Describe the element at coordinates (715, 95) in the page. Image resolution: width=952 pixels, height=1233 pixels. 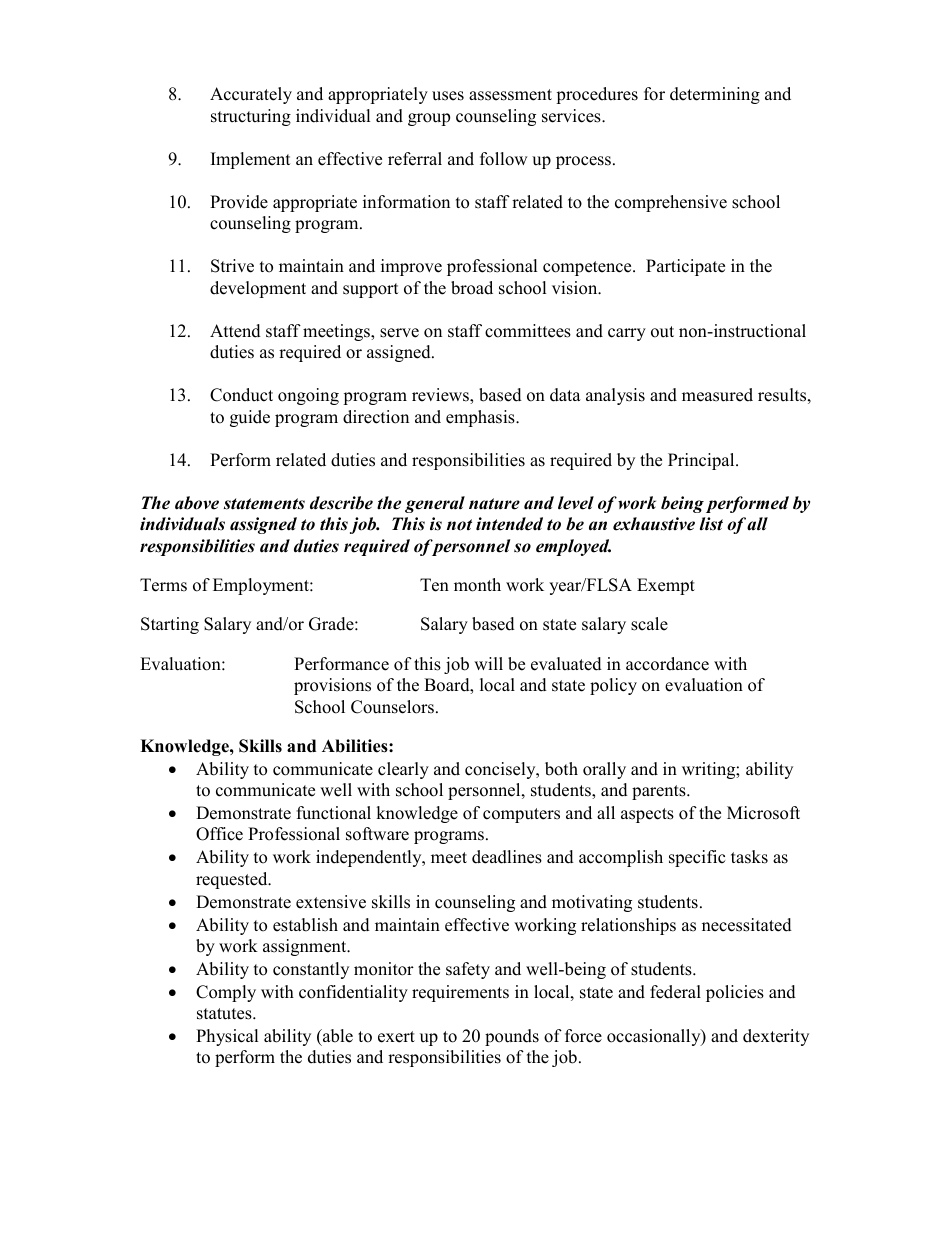
I see `determining` at that location.
